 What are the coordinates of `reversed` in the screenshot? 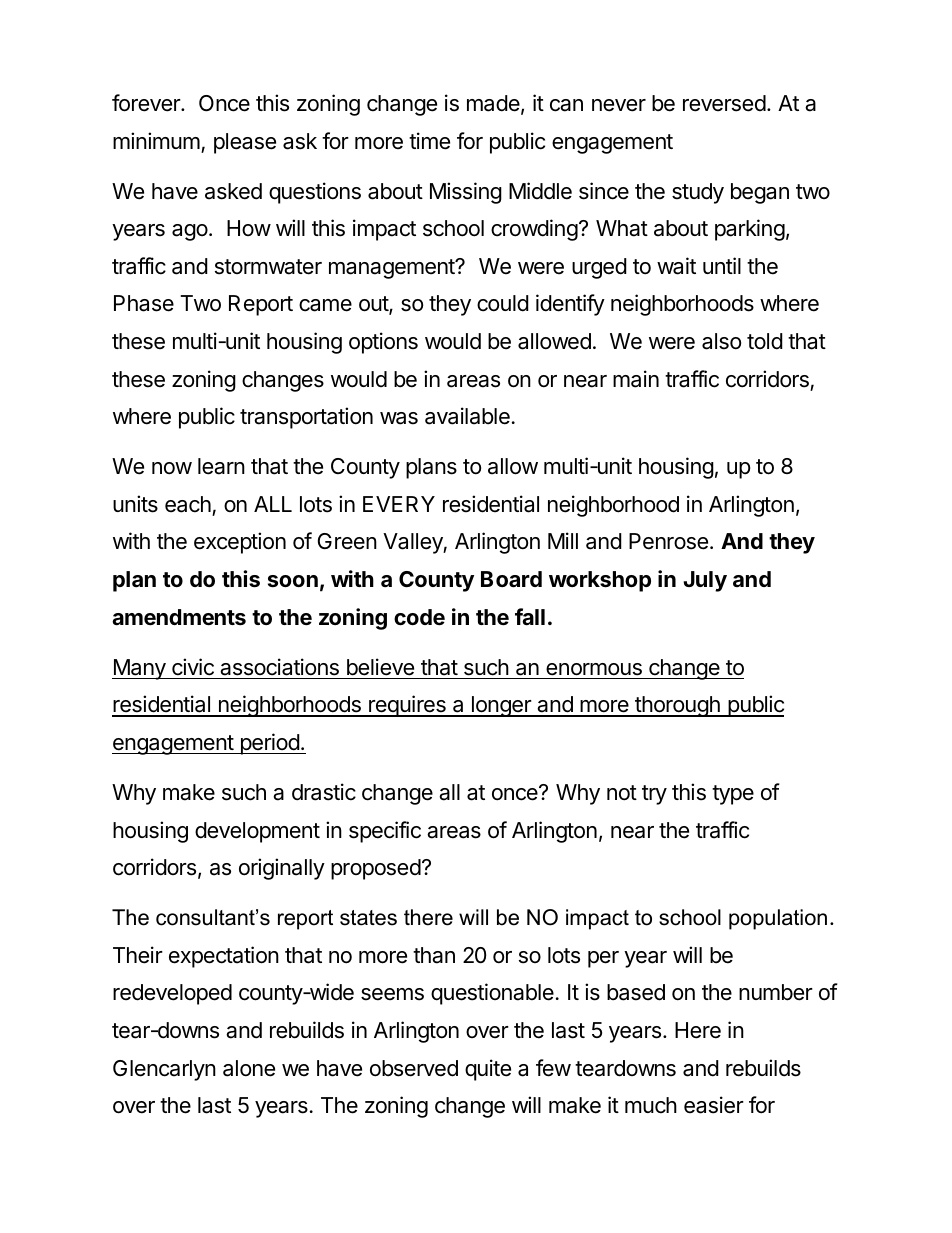 It's located at (724, 103).
